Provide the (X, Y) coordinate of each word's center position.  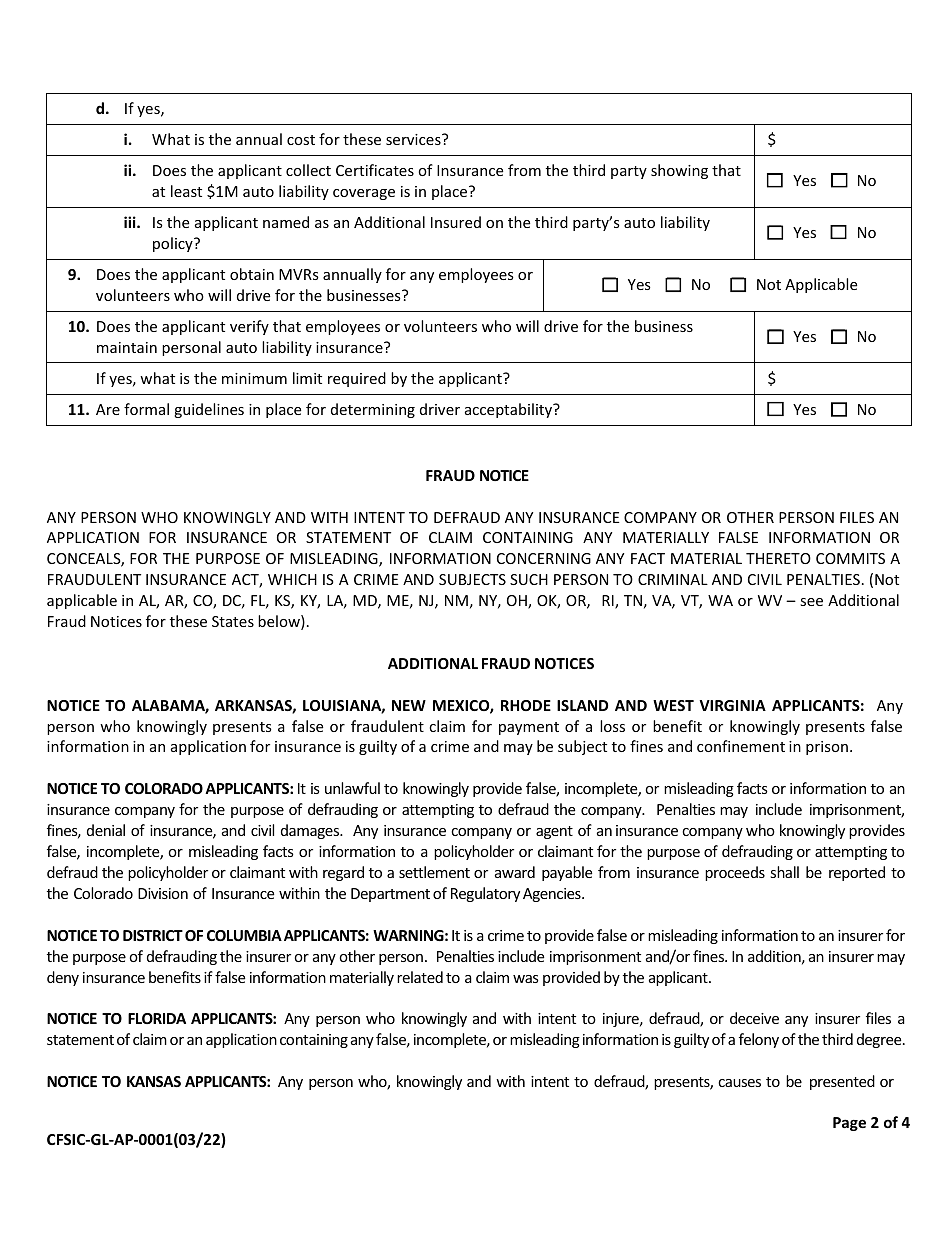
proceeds (735, 873)
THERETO (778, 558)
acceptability (510, 410)
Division (163, 893)
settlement (434, 872)
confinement (741, 746)
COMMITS (850, 558)
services (414, 139)
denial (106, 830)
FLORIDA (157, 1018)
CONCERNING (544, 558)
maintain (127, 347)
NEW (409, 705)
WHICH (292, 579)
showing (679, 171)
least (186, 191)
